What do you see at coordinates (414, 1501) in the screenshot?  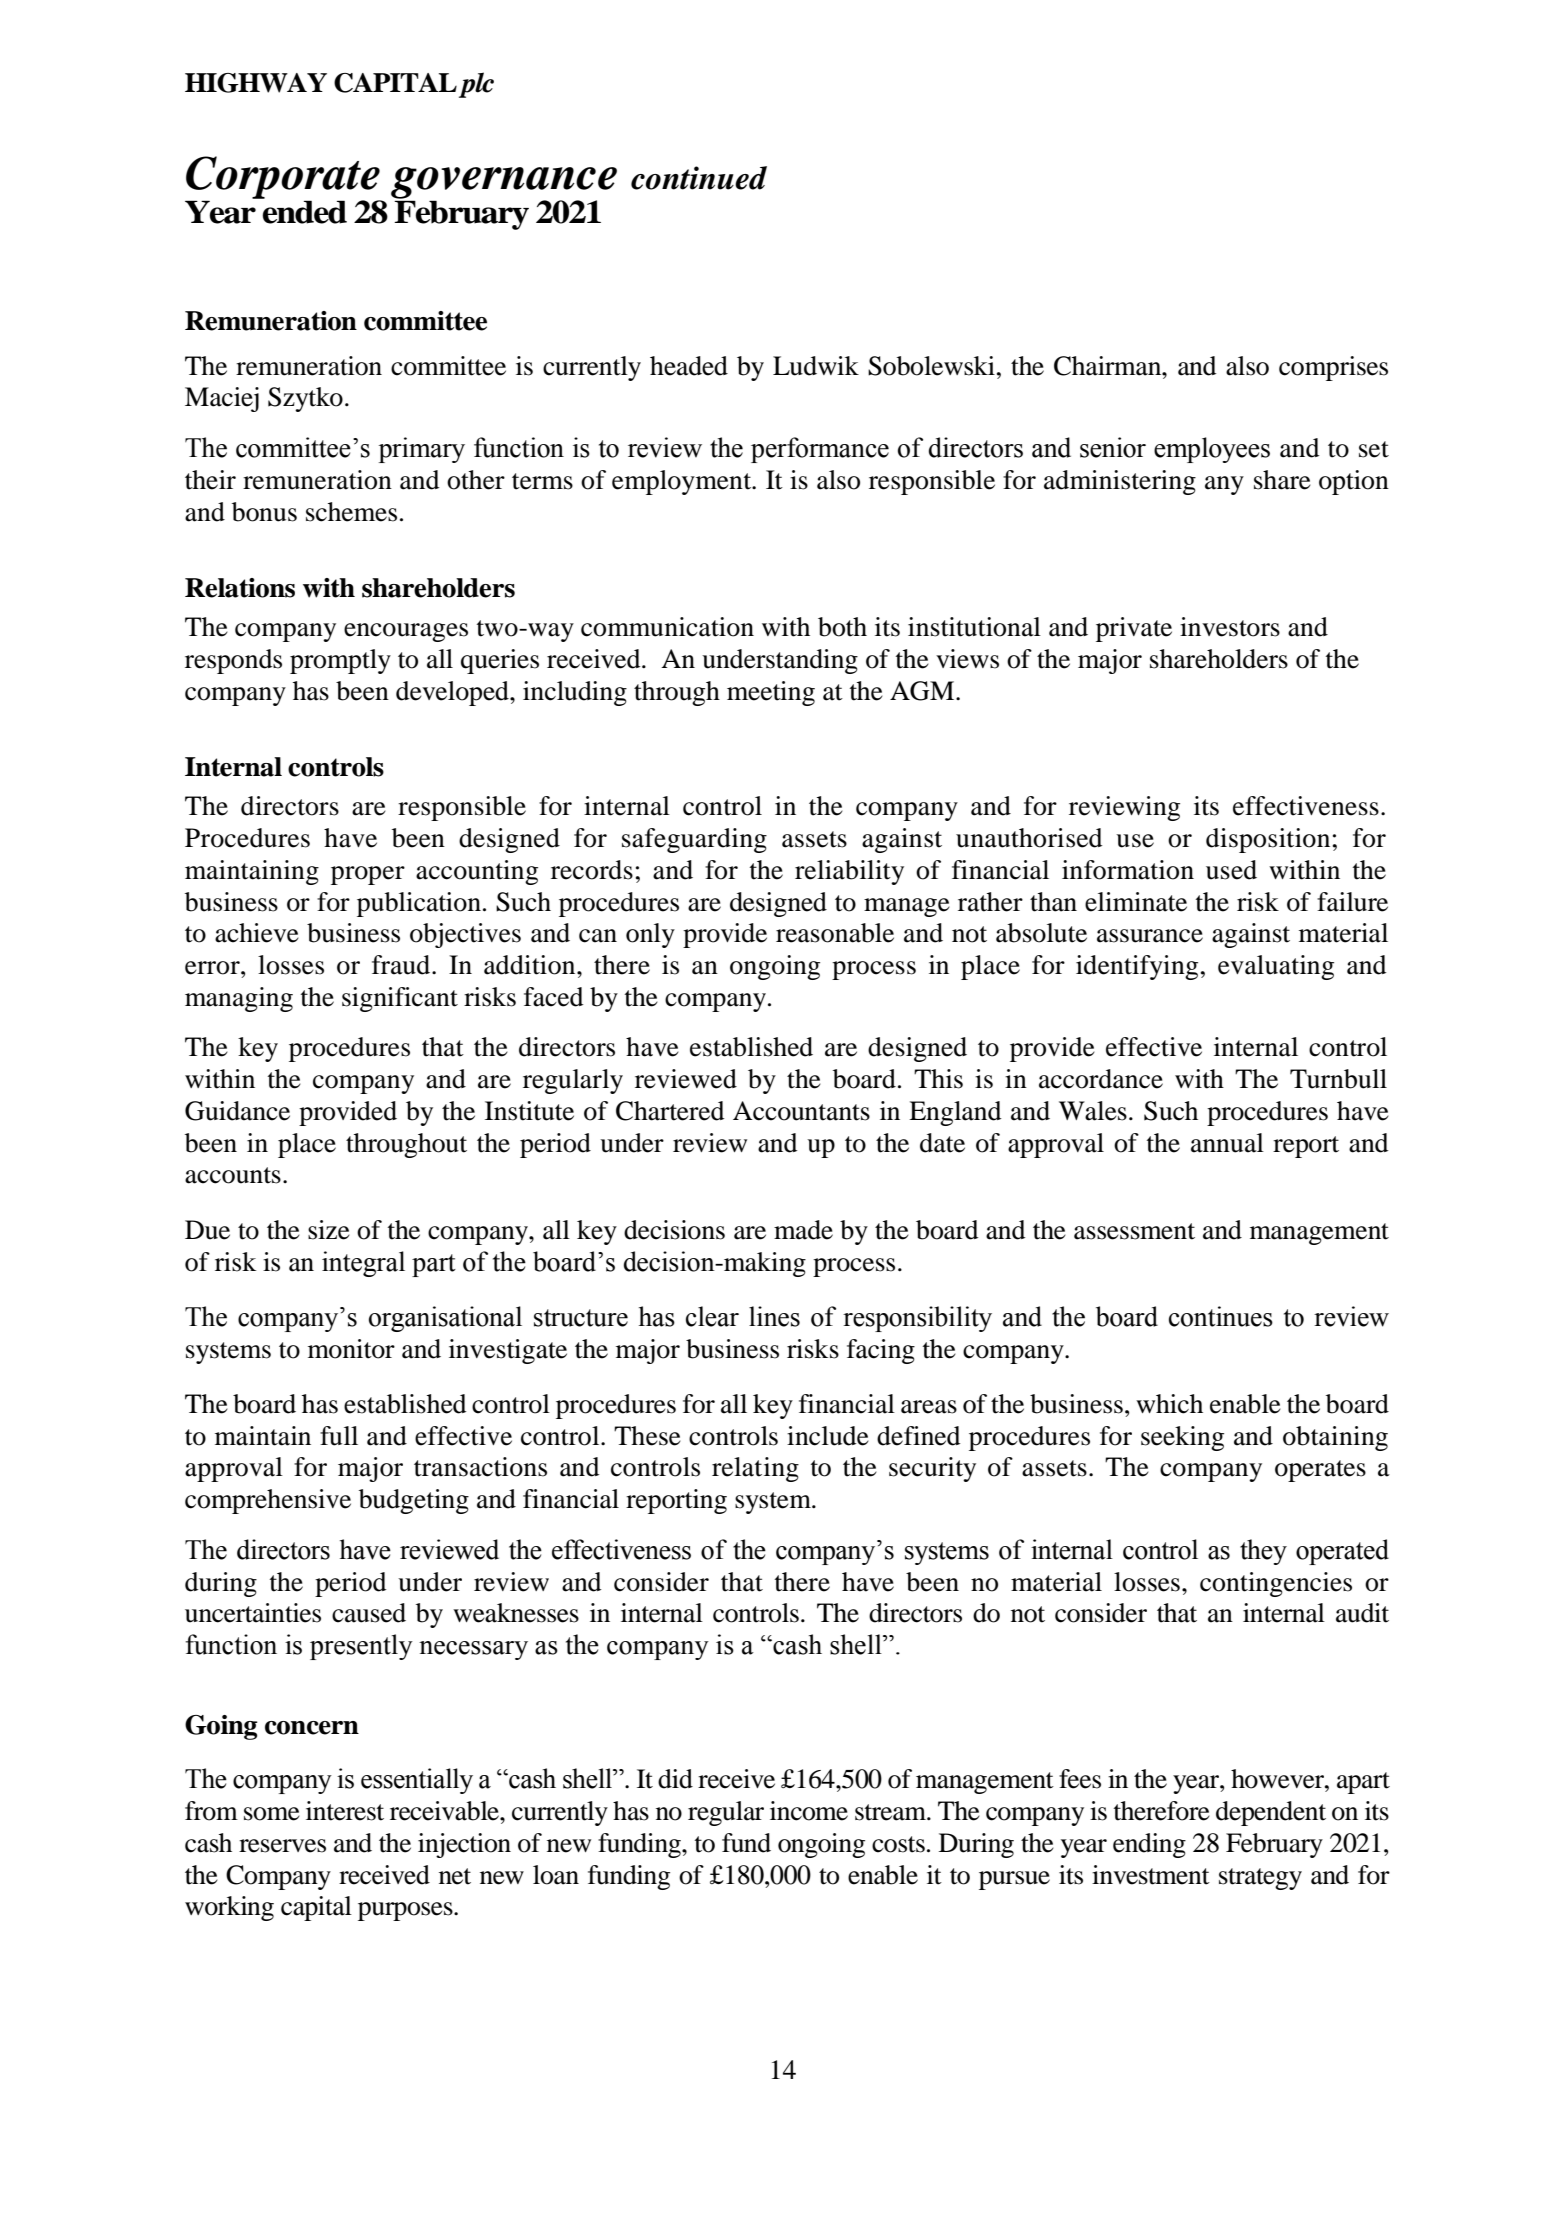 I see `budgeting` at bounding box center [414, 1501].
